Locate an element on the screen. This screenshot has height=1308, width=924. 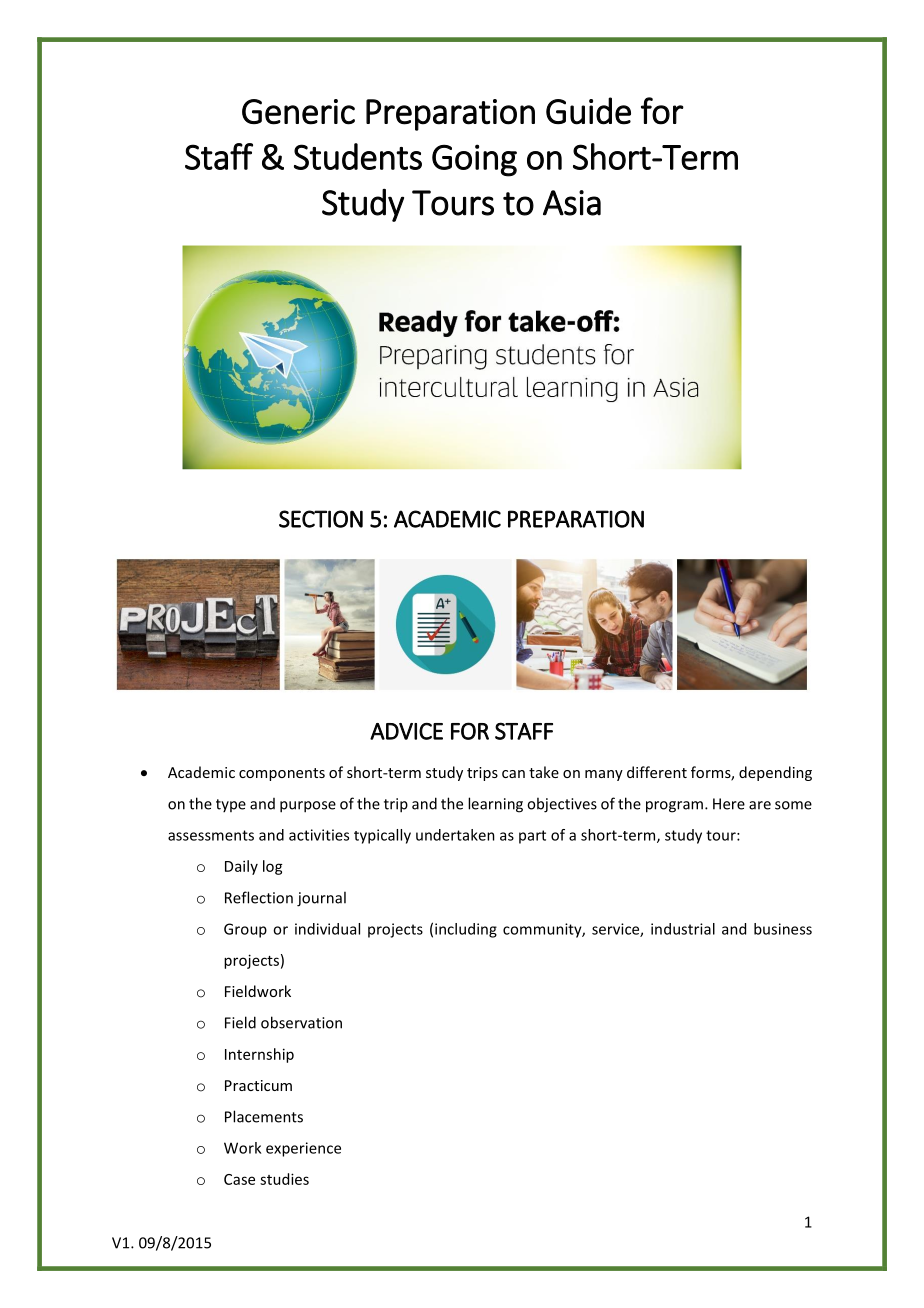
experience is located at coordinates (303, 1149).
